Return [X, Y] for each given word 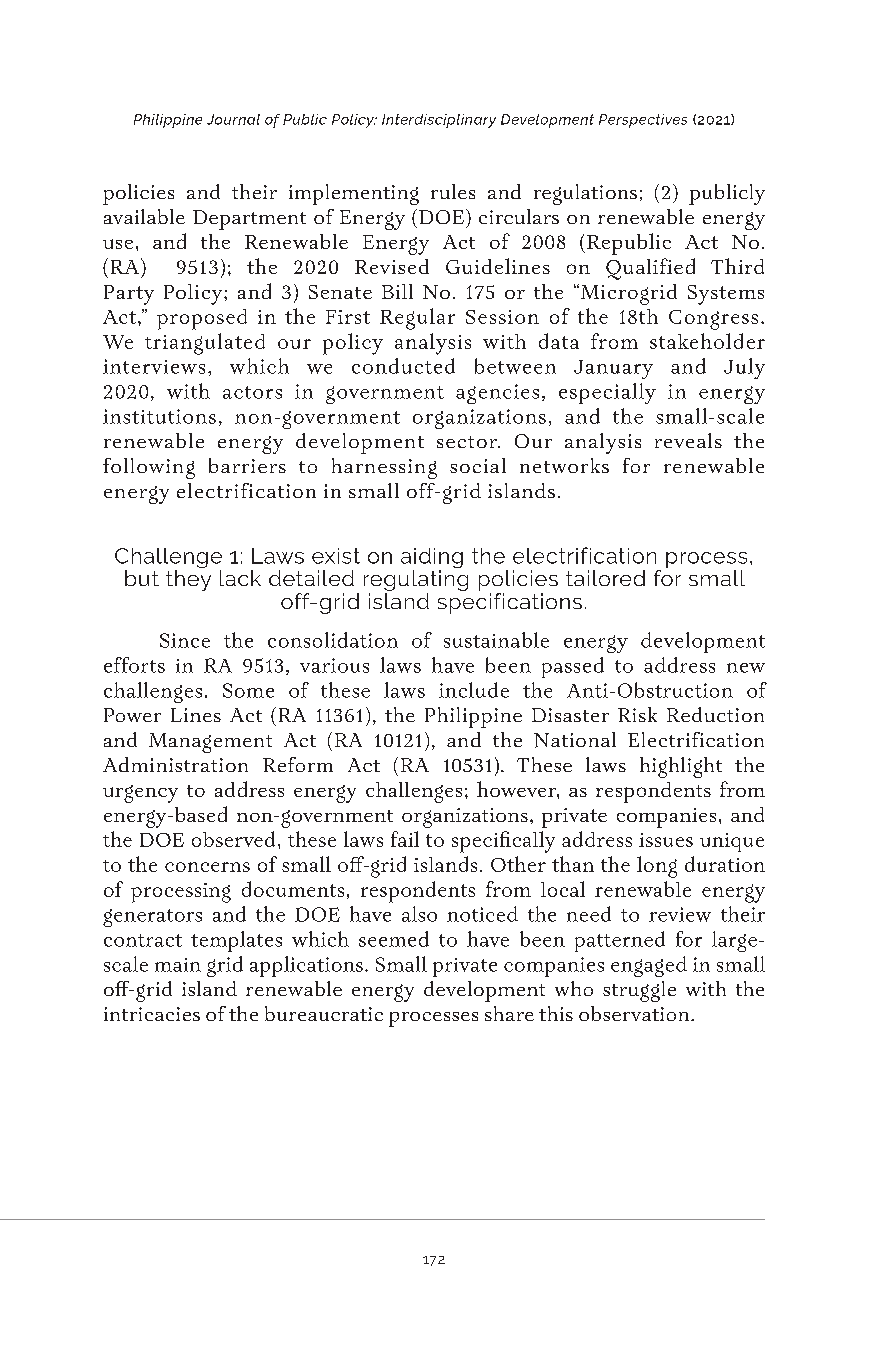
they [188, 580]
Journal [233, 119]
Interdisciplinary [439, 121]
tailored [605, 578]
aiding [432, 559]
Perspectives [643, 121]
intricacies [152, 1014]
